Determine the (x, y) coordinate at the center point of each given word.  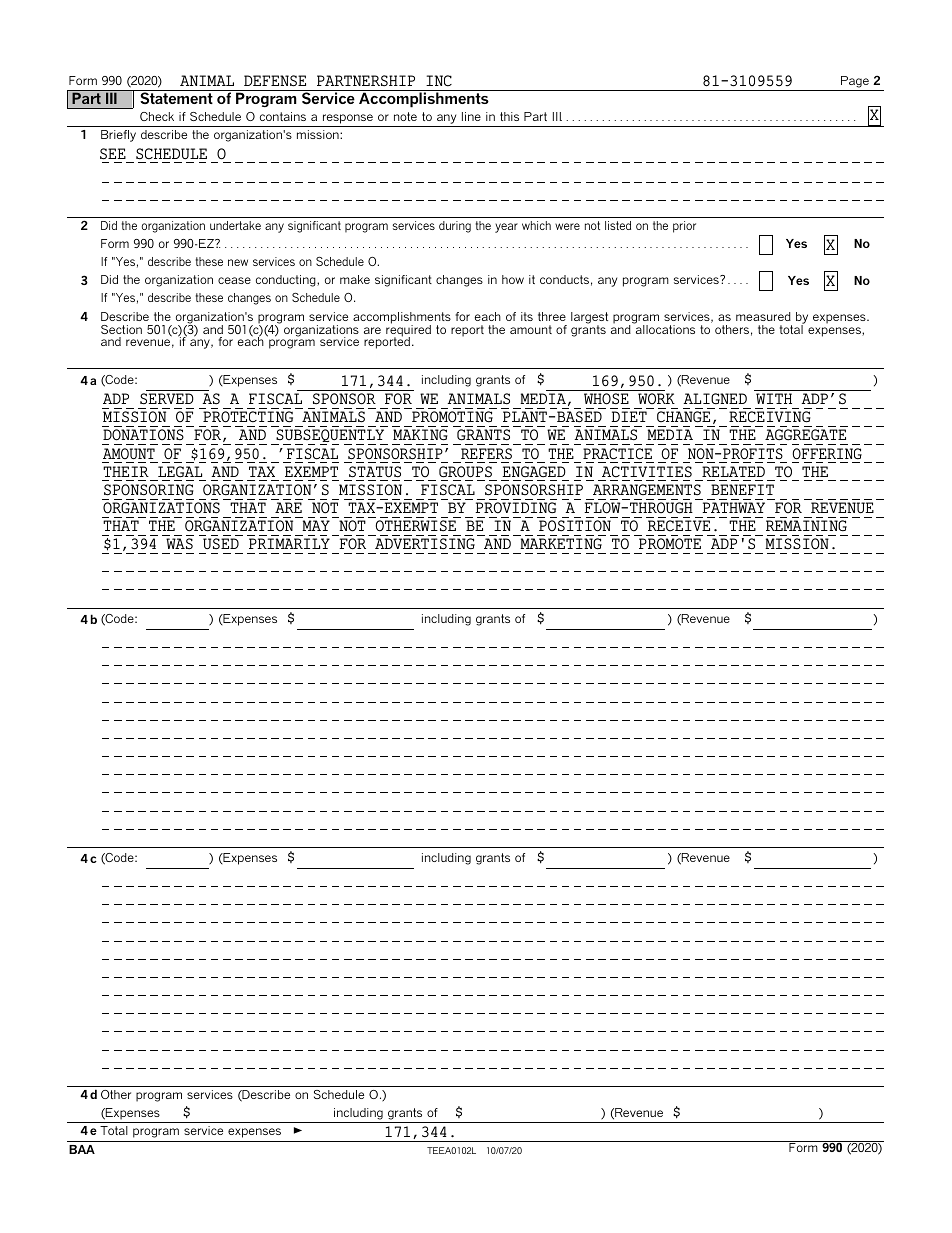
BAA (82, 1149)
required (408, 331)
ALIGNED (715, 398)
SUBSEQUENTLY (330, 437)
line (471, 116)
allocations (664, 328)
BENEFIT (742, 489)
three (552, 316)
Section (121, 329)
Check (157, 116)
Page (855, 82)
